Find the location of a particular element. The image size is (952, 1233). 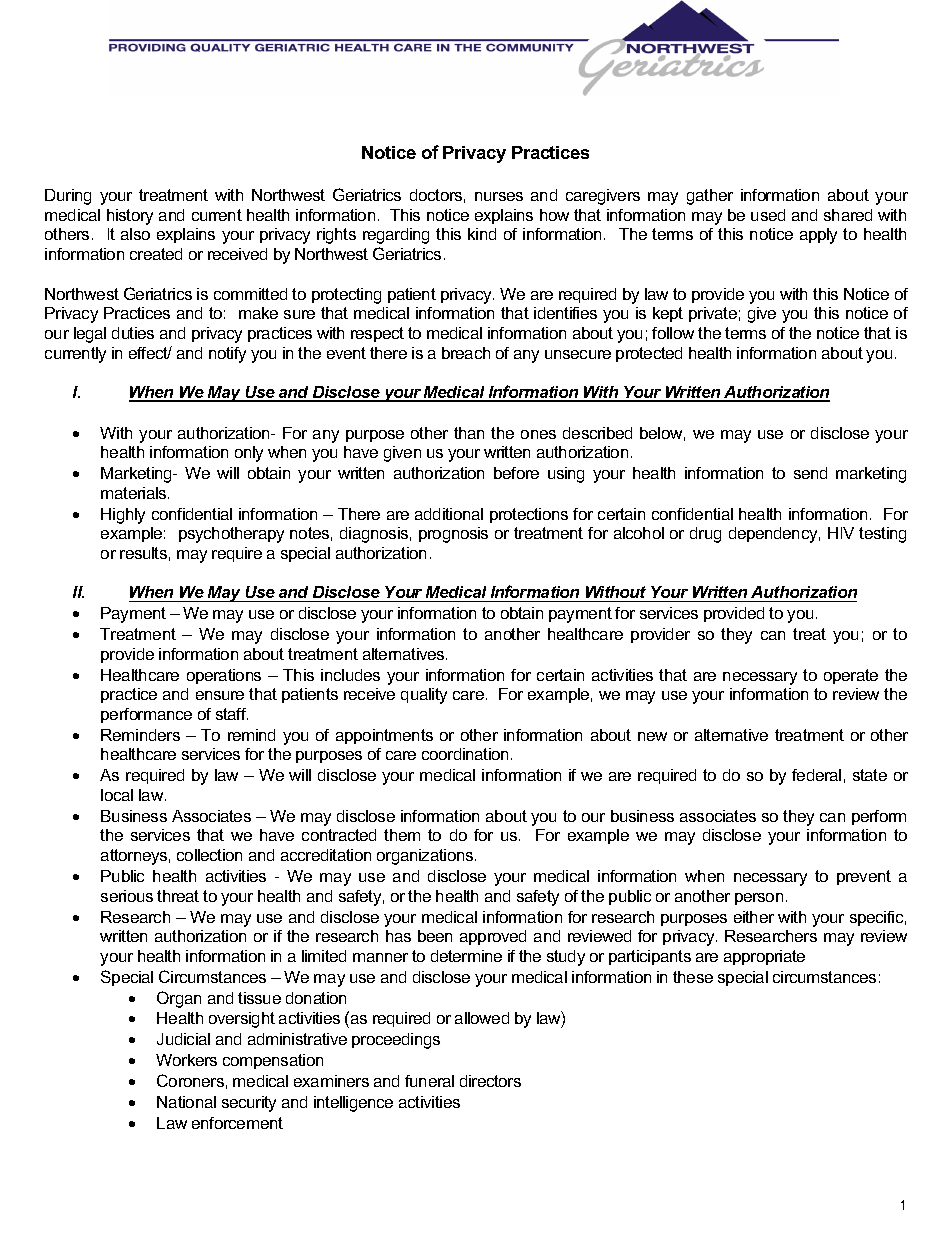

HIV is located at coordinates (841, 533).
